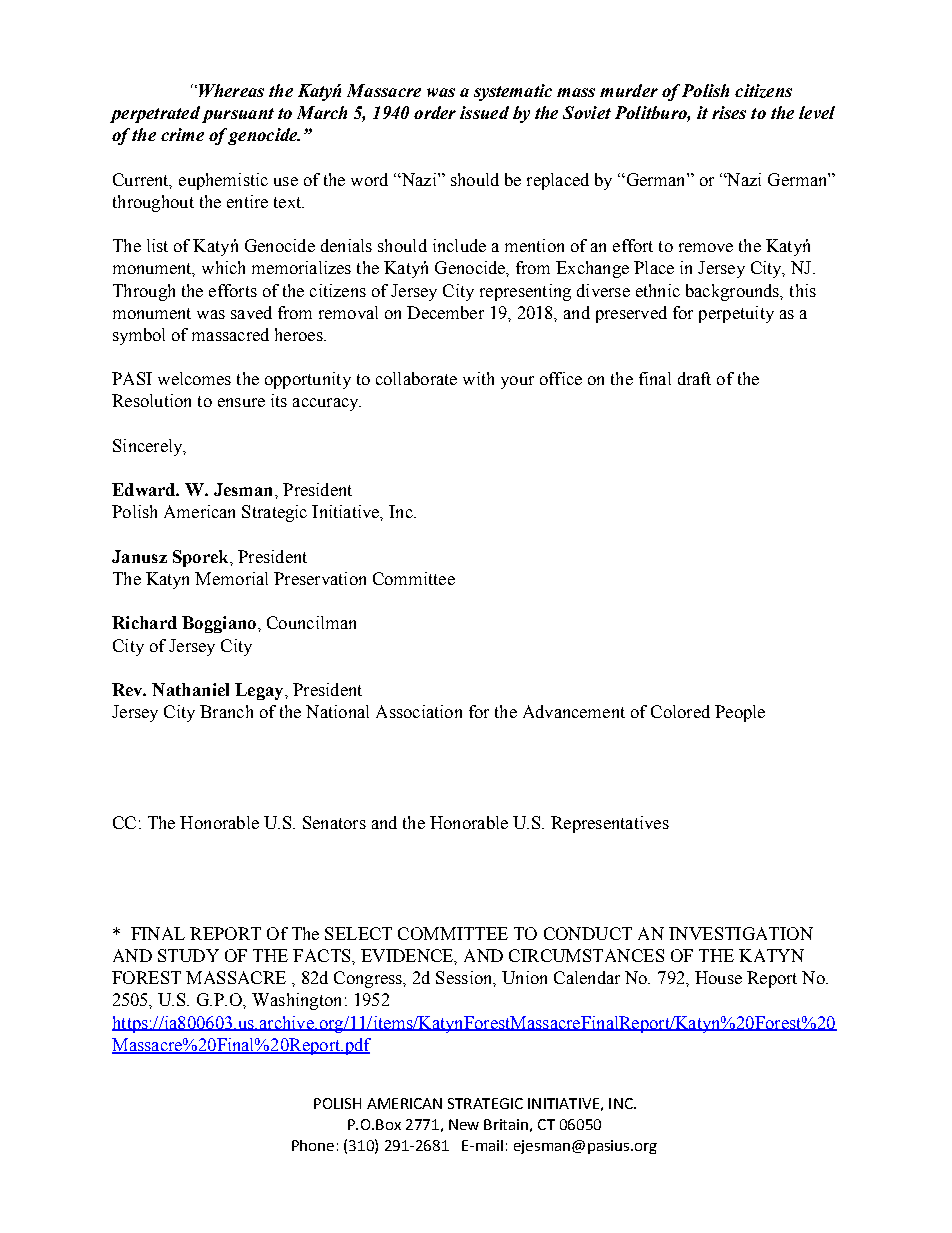  I want to click on Phone, so click(313, 1145).
